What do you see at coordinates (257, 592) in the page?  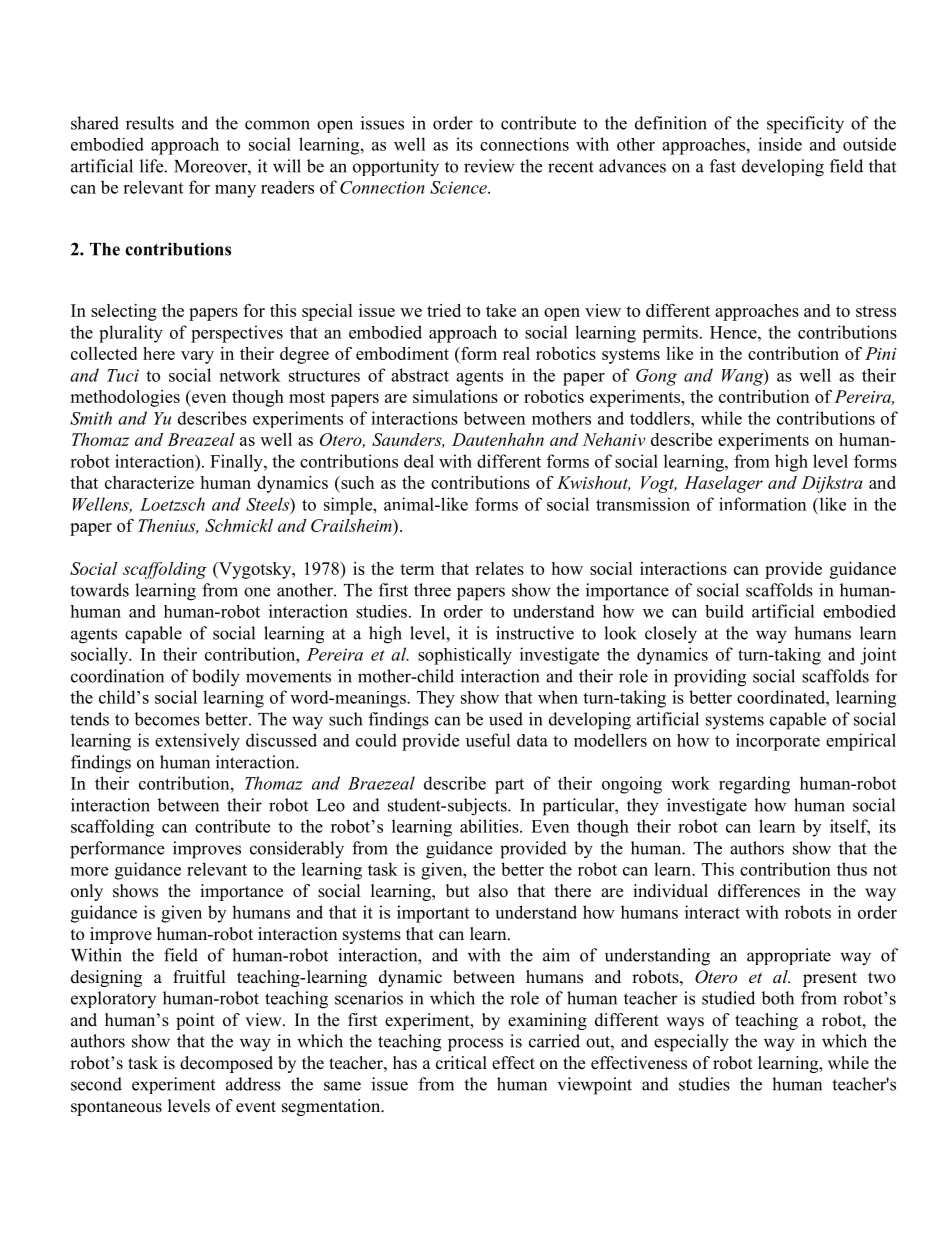 I see `one` at bounding box center [257, 592].
